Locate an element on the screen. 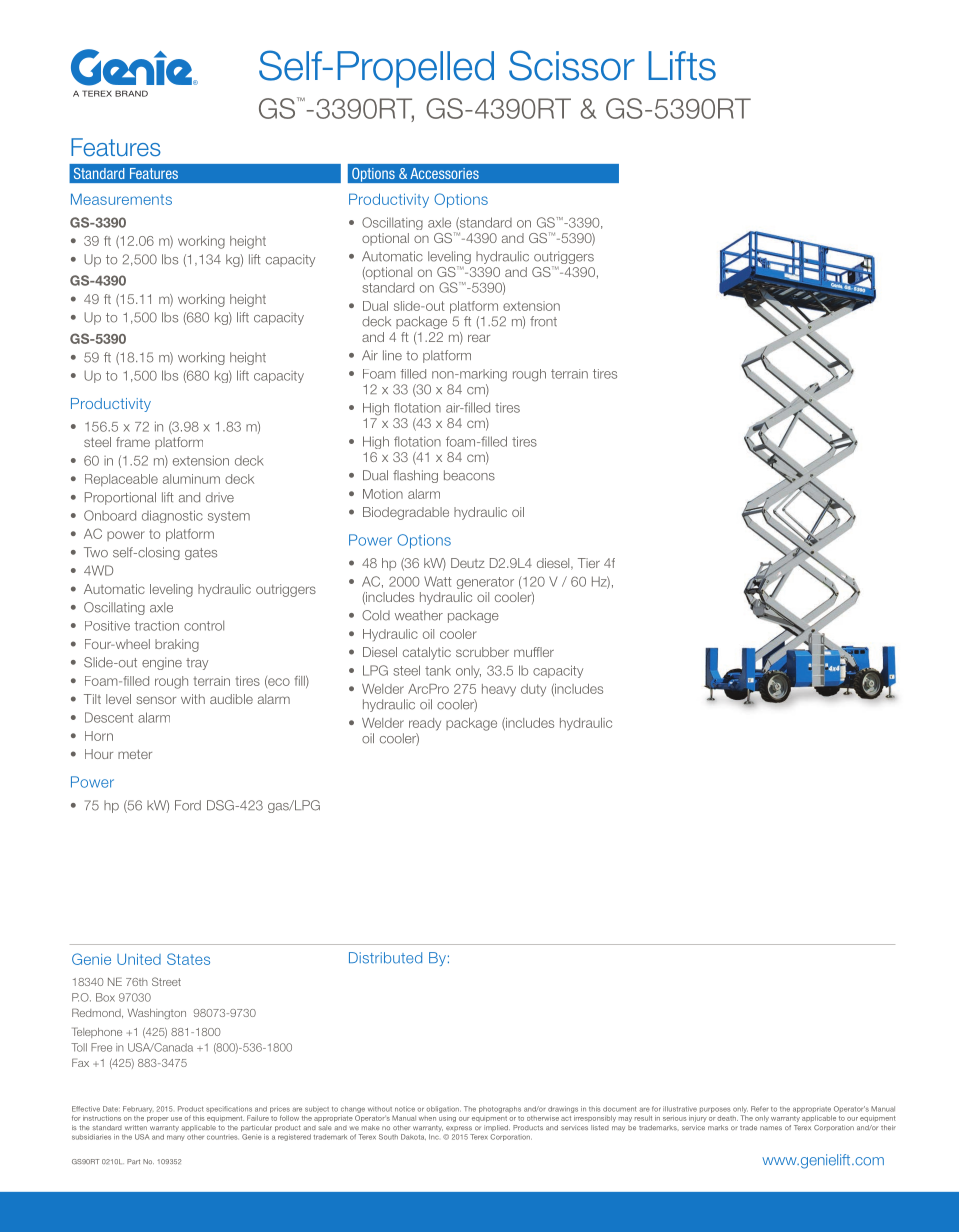 The height and width of the screenshot is (1232, 959). duty is located at coordinates (533, 690).
